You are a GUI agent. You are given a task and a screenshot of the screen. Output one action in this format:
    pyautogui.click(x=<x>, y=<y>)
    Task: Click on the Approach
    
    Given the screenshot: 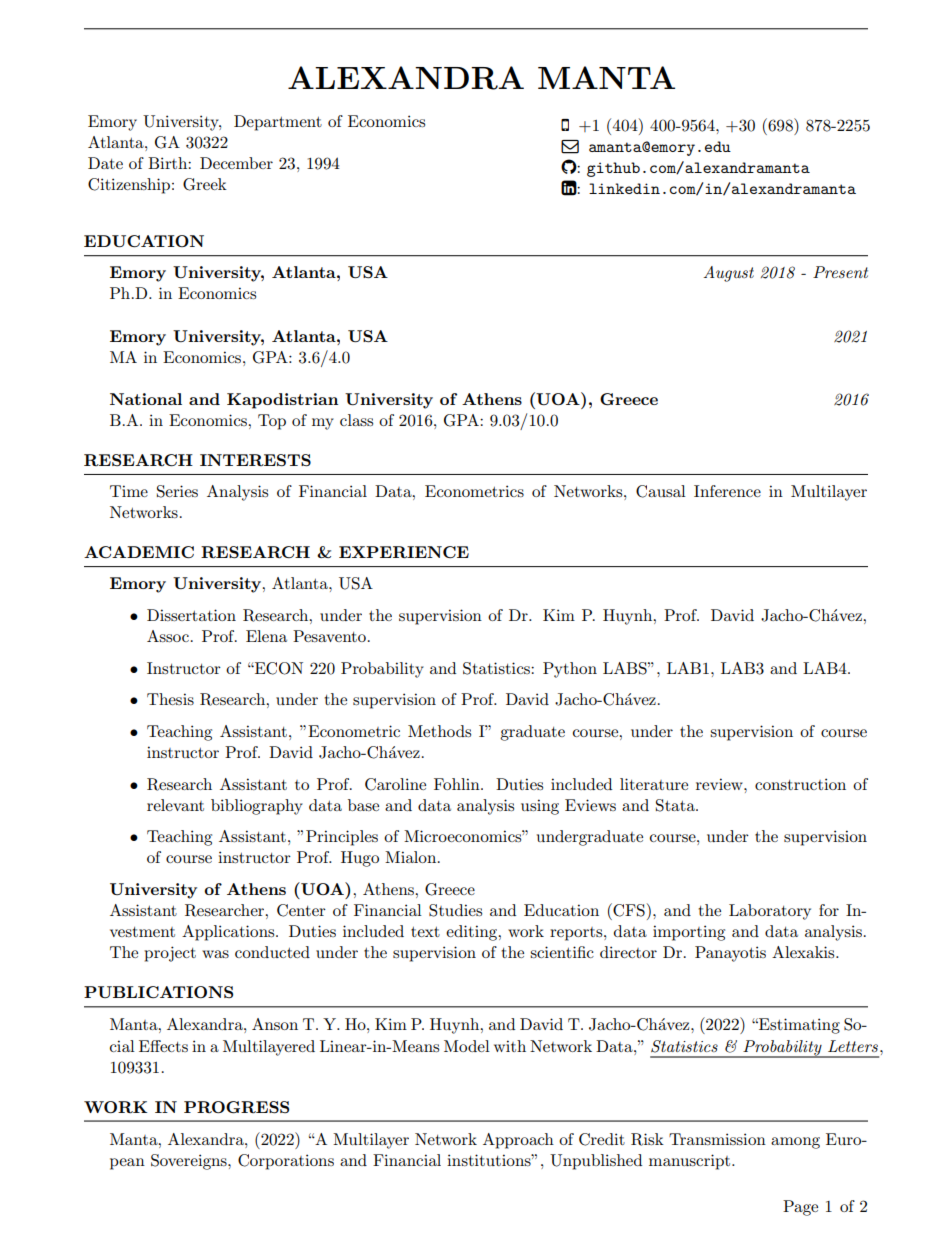 What is the action you would take?
    pyautogui.click(x=518, y=1141)
